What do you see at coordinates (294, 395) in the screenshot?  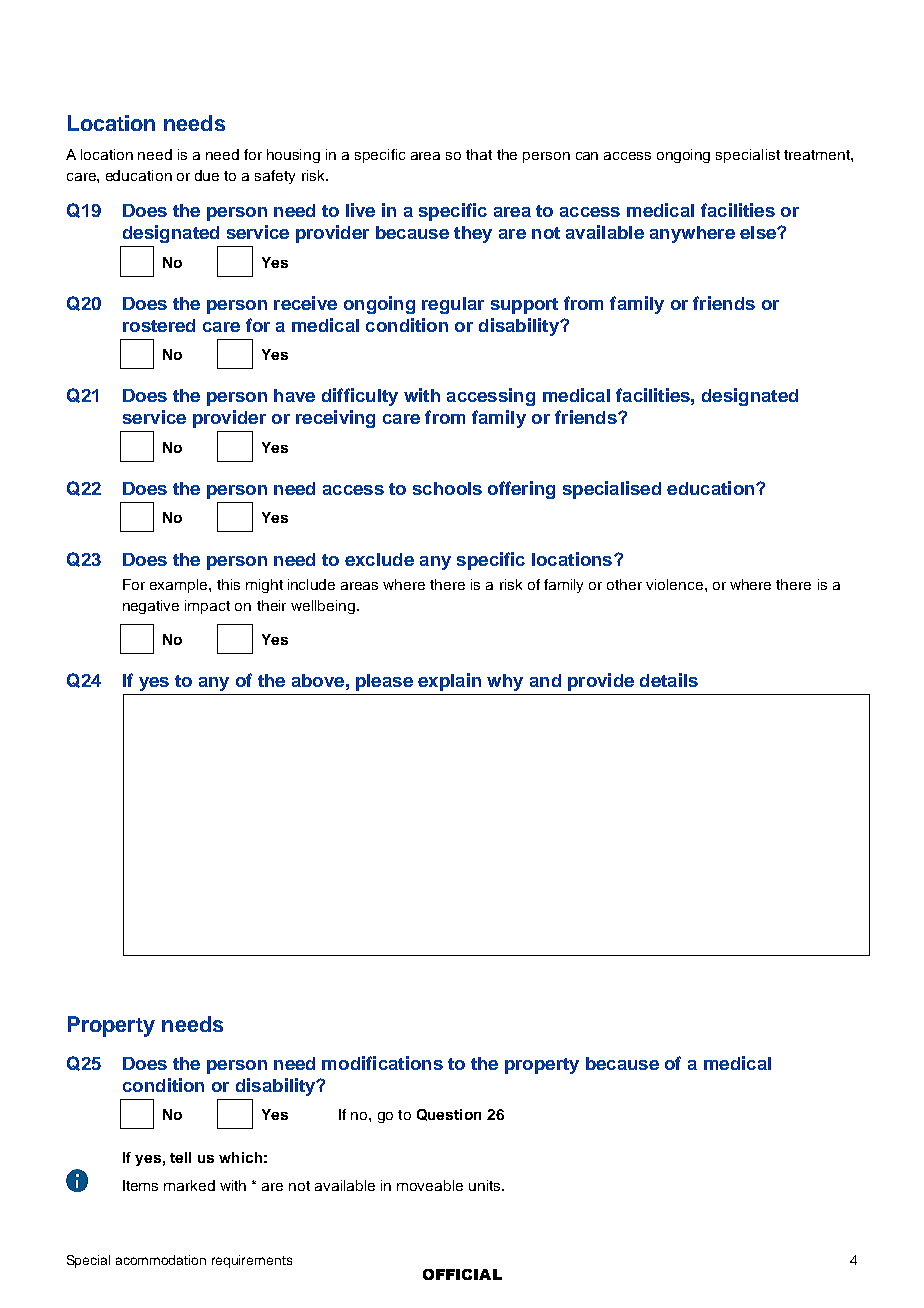 I see `have` at bounding box center [294, 395].
